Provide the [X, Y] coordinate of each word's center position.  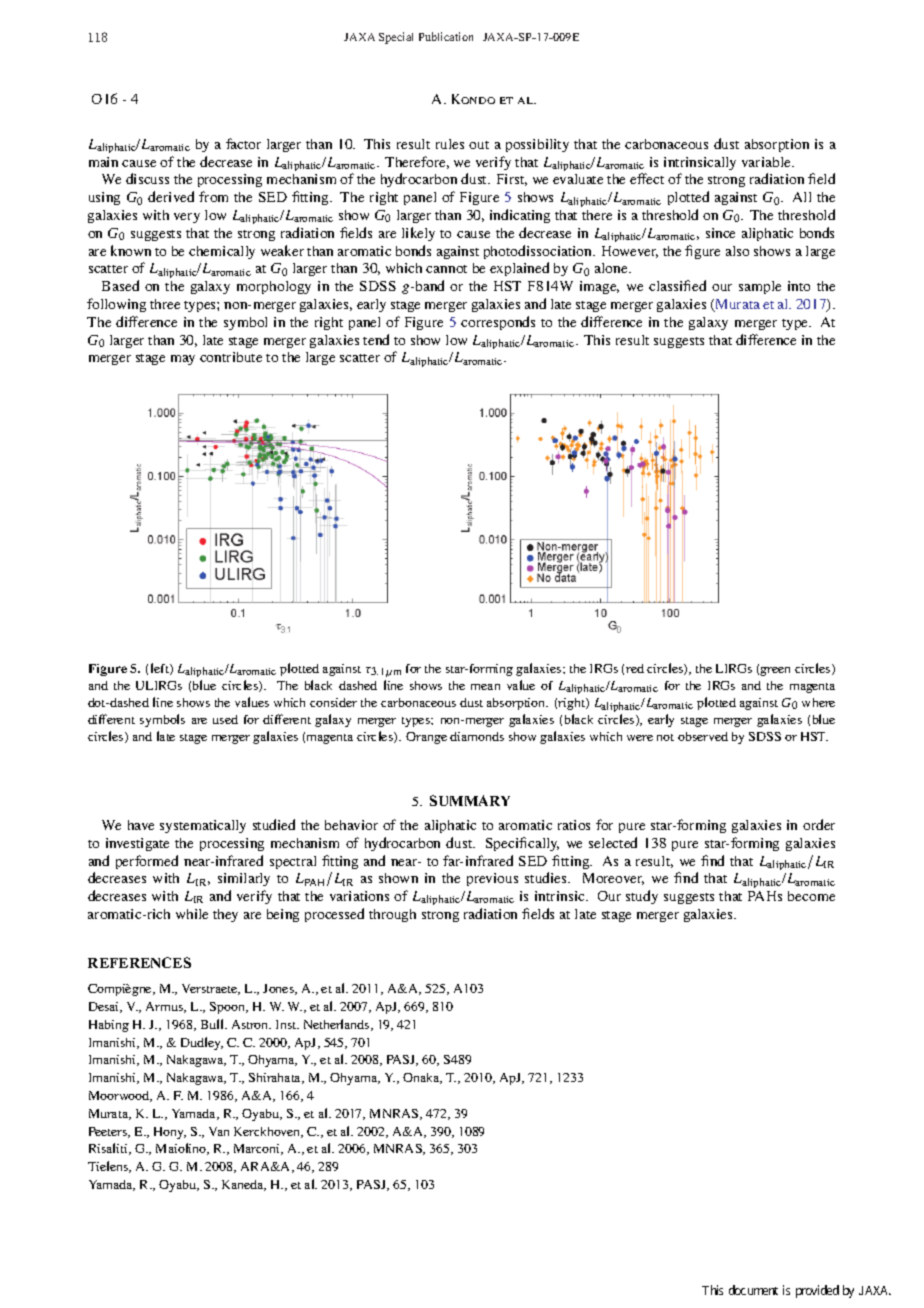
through [392, 915]
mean [485, 687]
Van [219, 1131]
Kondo [473, 99]
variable [767, 162]
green [775, 671]
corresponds [498, 323]
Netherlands [338, 1025]
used [225, 719]
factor [243, 143]
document [753, 1290]
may [183, 360]
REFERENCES [139, 962]
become [811, 896]
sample [760, 287]
